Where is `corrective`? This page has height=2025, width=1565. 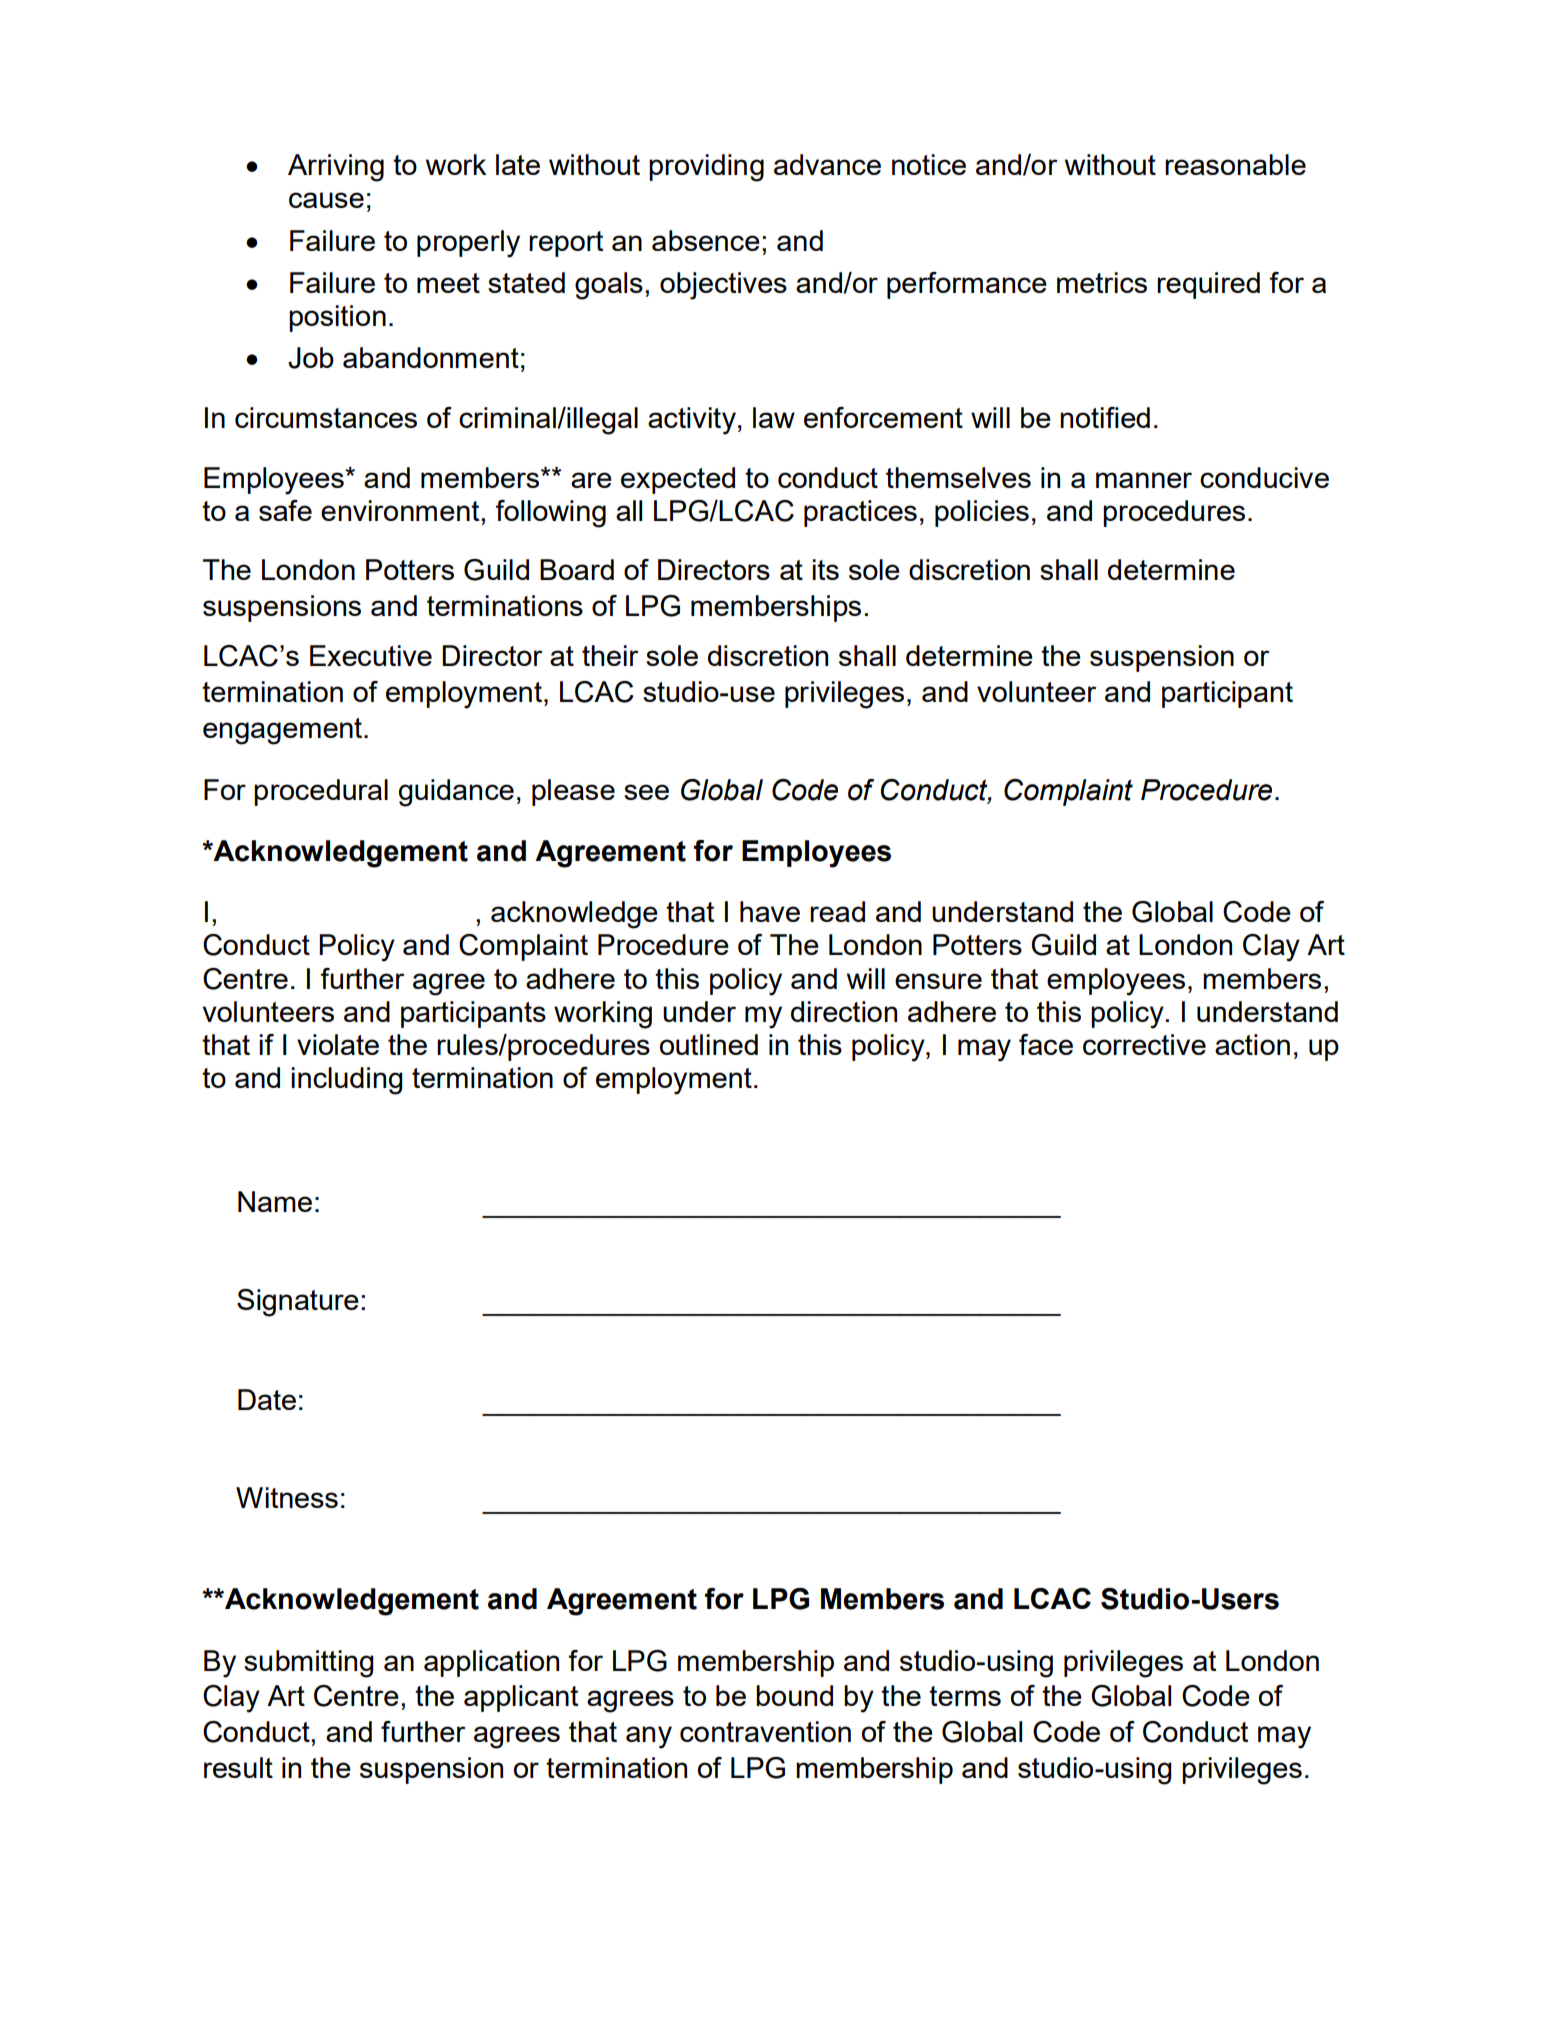 corrective is located at coordinates (1144, 1044).
